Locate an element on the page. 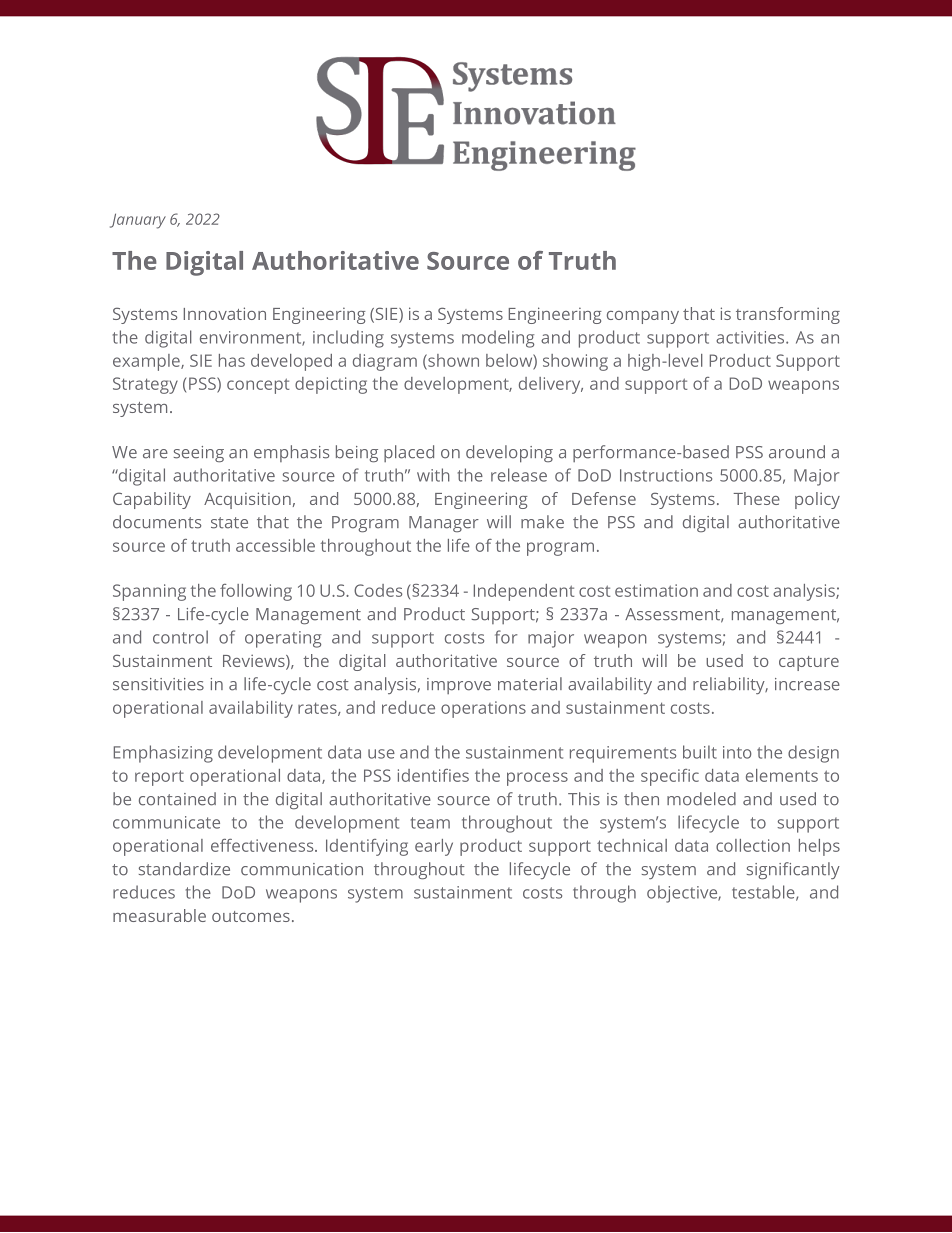  delivery is located at coordinates (551, 385).
